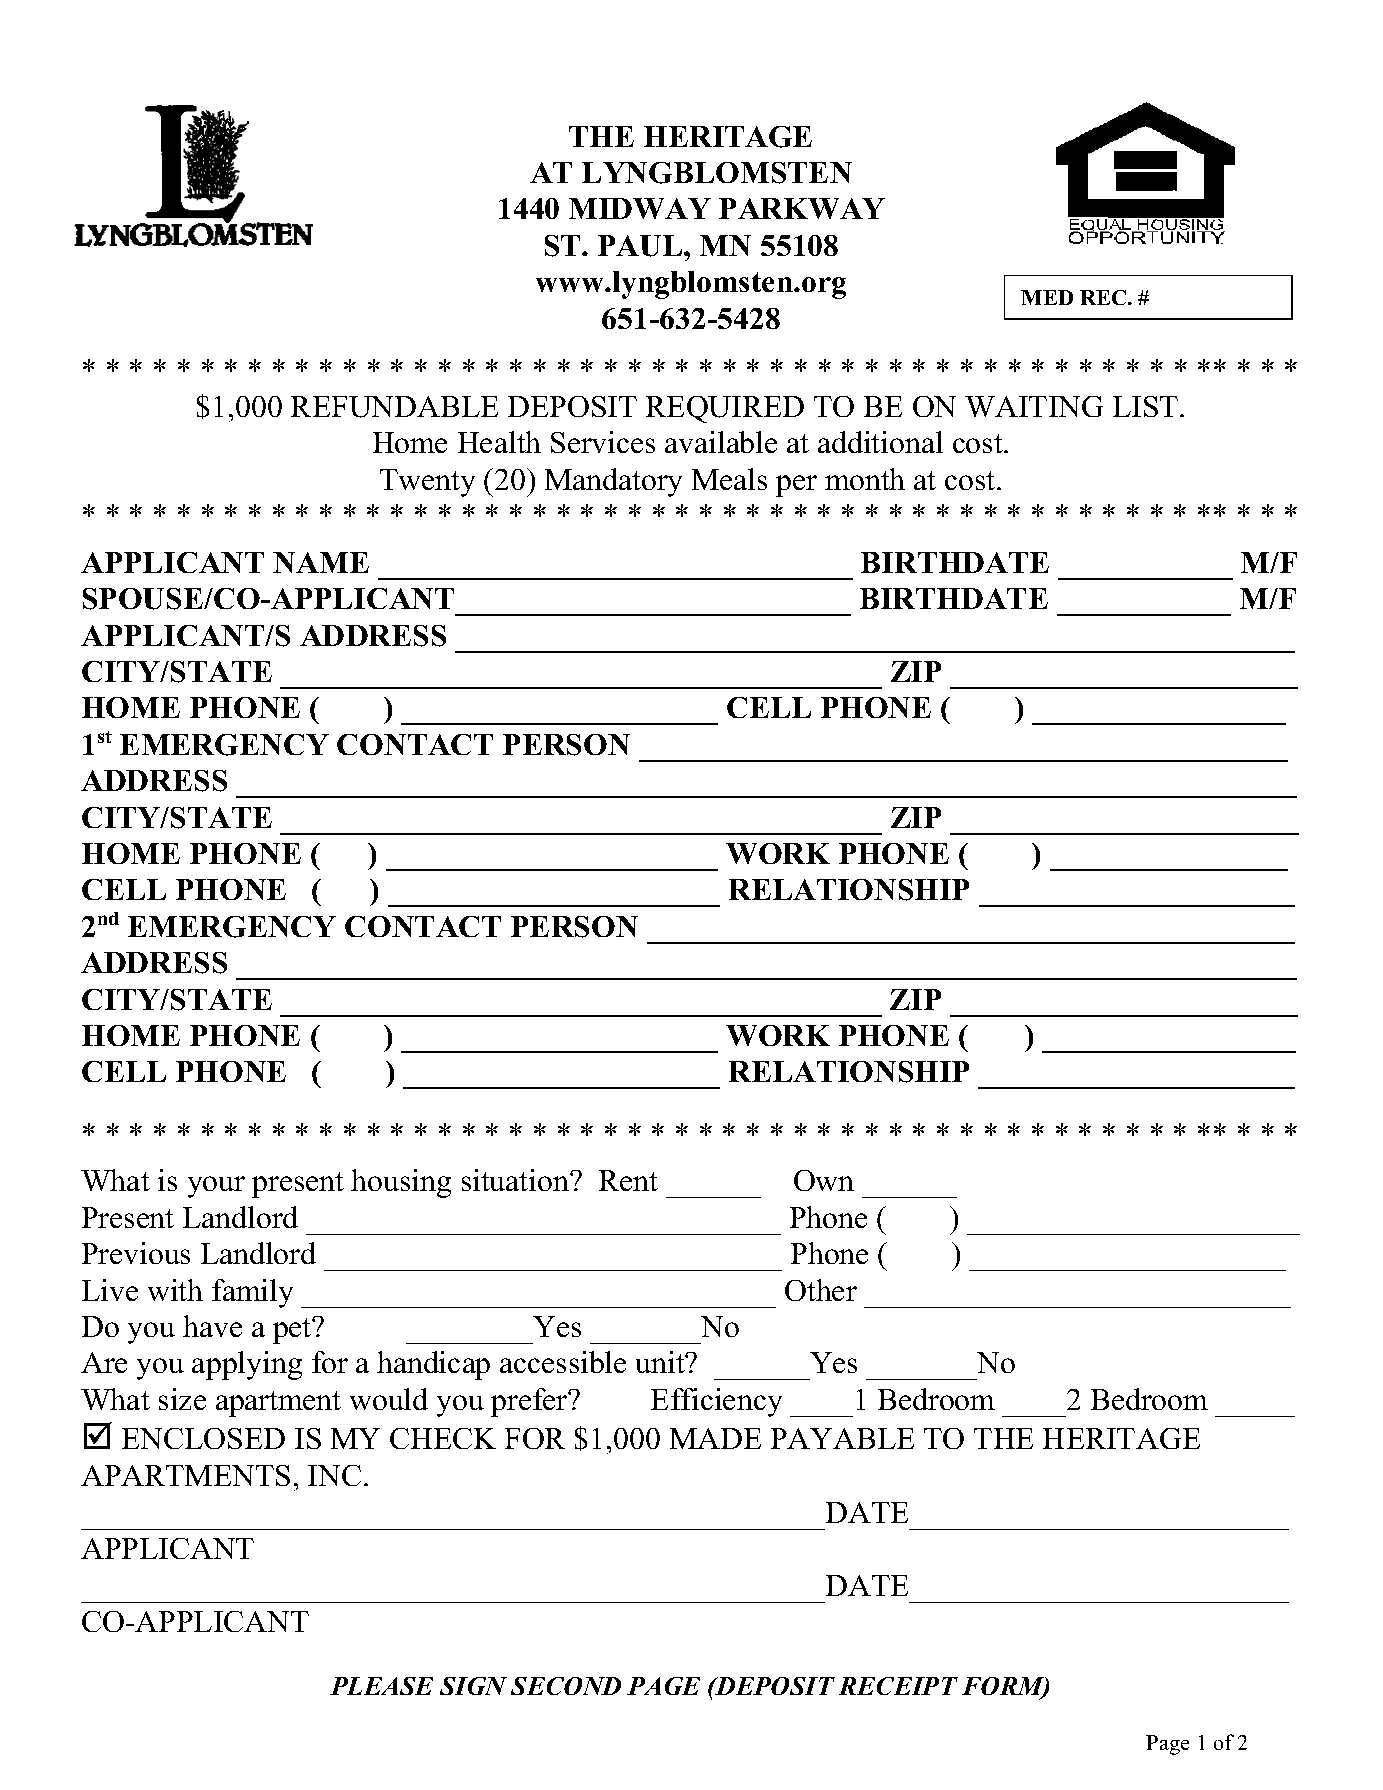  What do you see at coordinates (641, 246) in the page?
I see `PAUL` at bounding box center [641, 246].
